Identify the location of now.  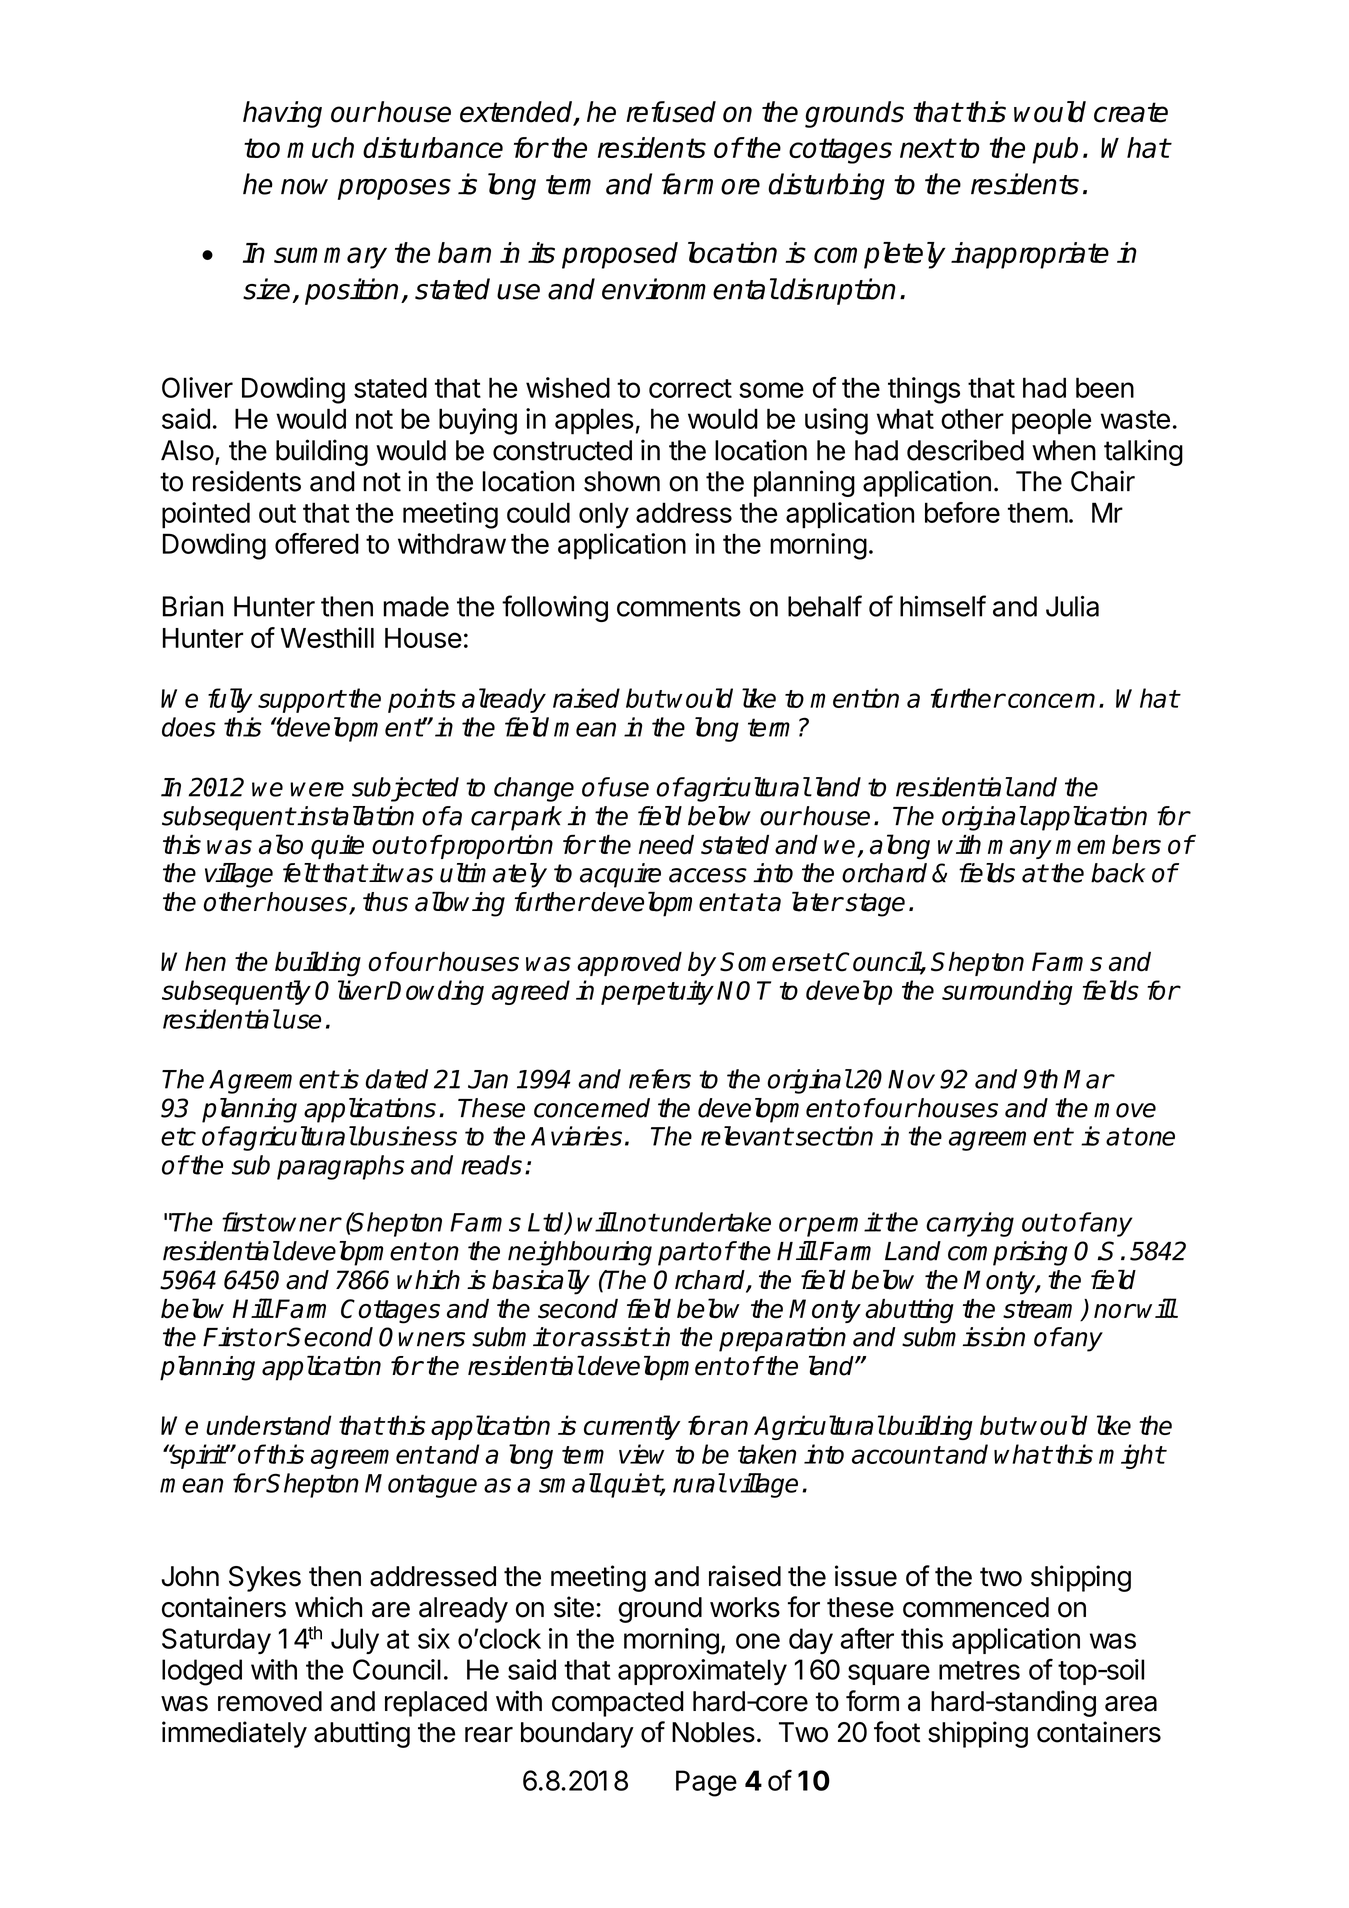
(304, 187).
